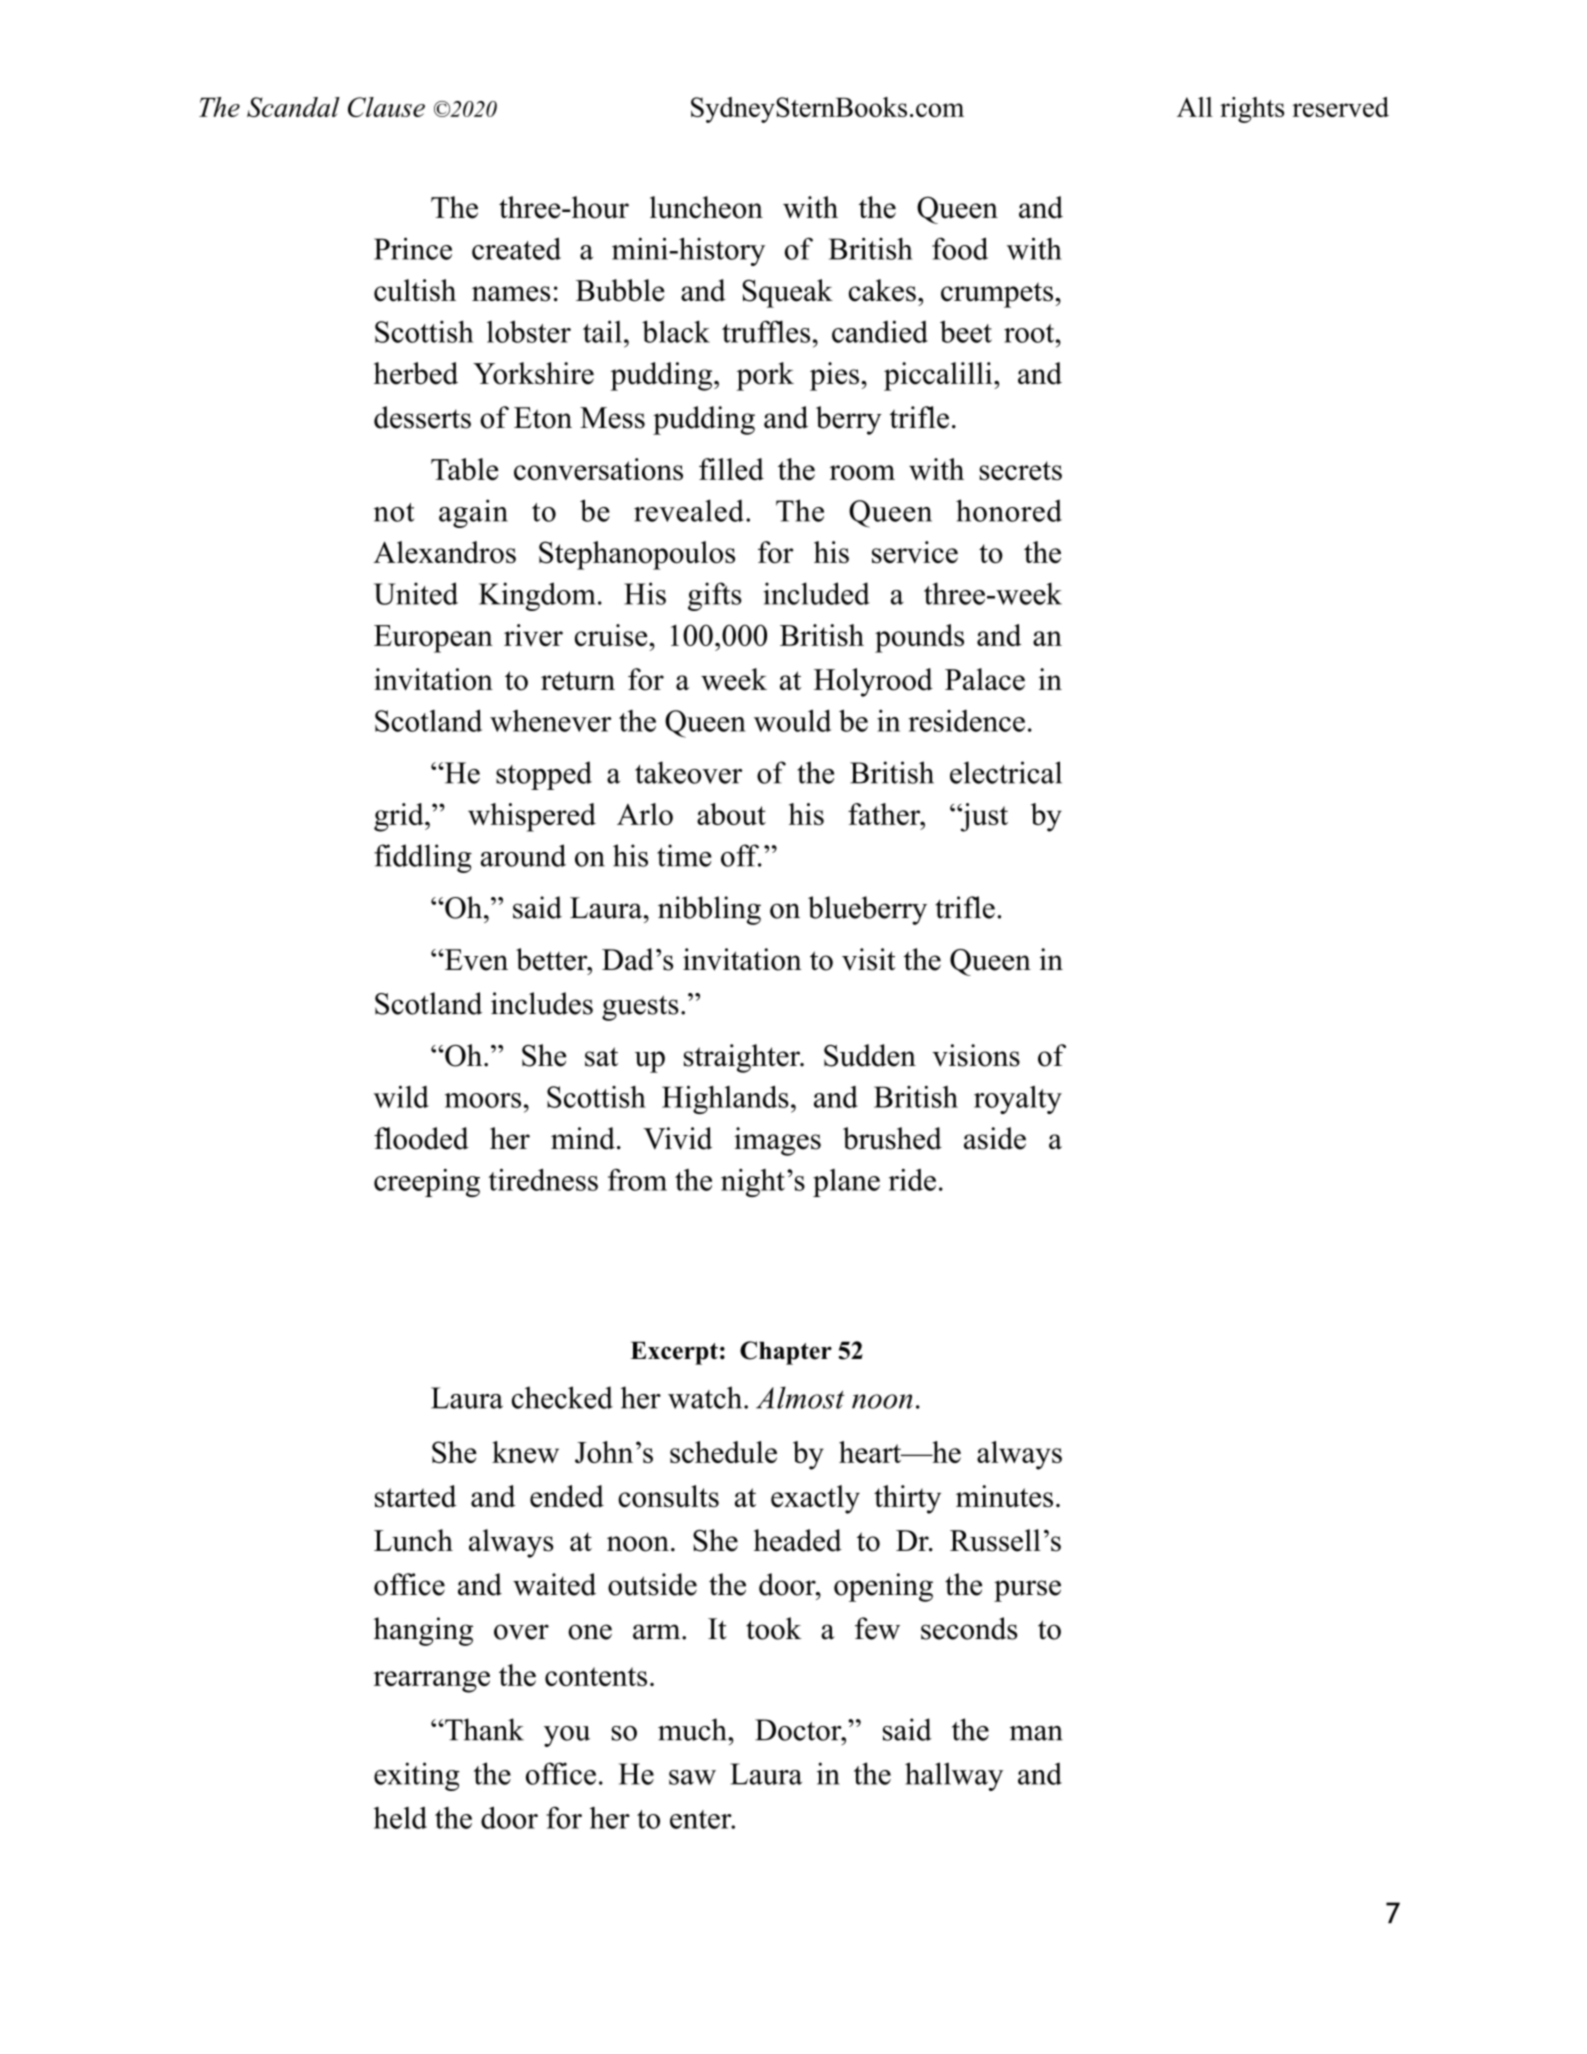 The height and width of the page is (2054, 1587). What do you see at coordinates (869, 959) in the page?
I see `visit` at bounding box center [869, 959].
